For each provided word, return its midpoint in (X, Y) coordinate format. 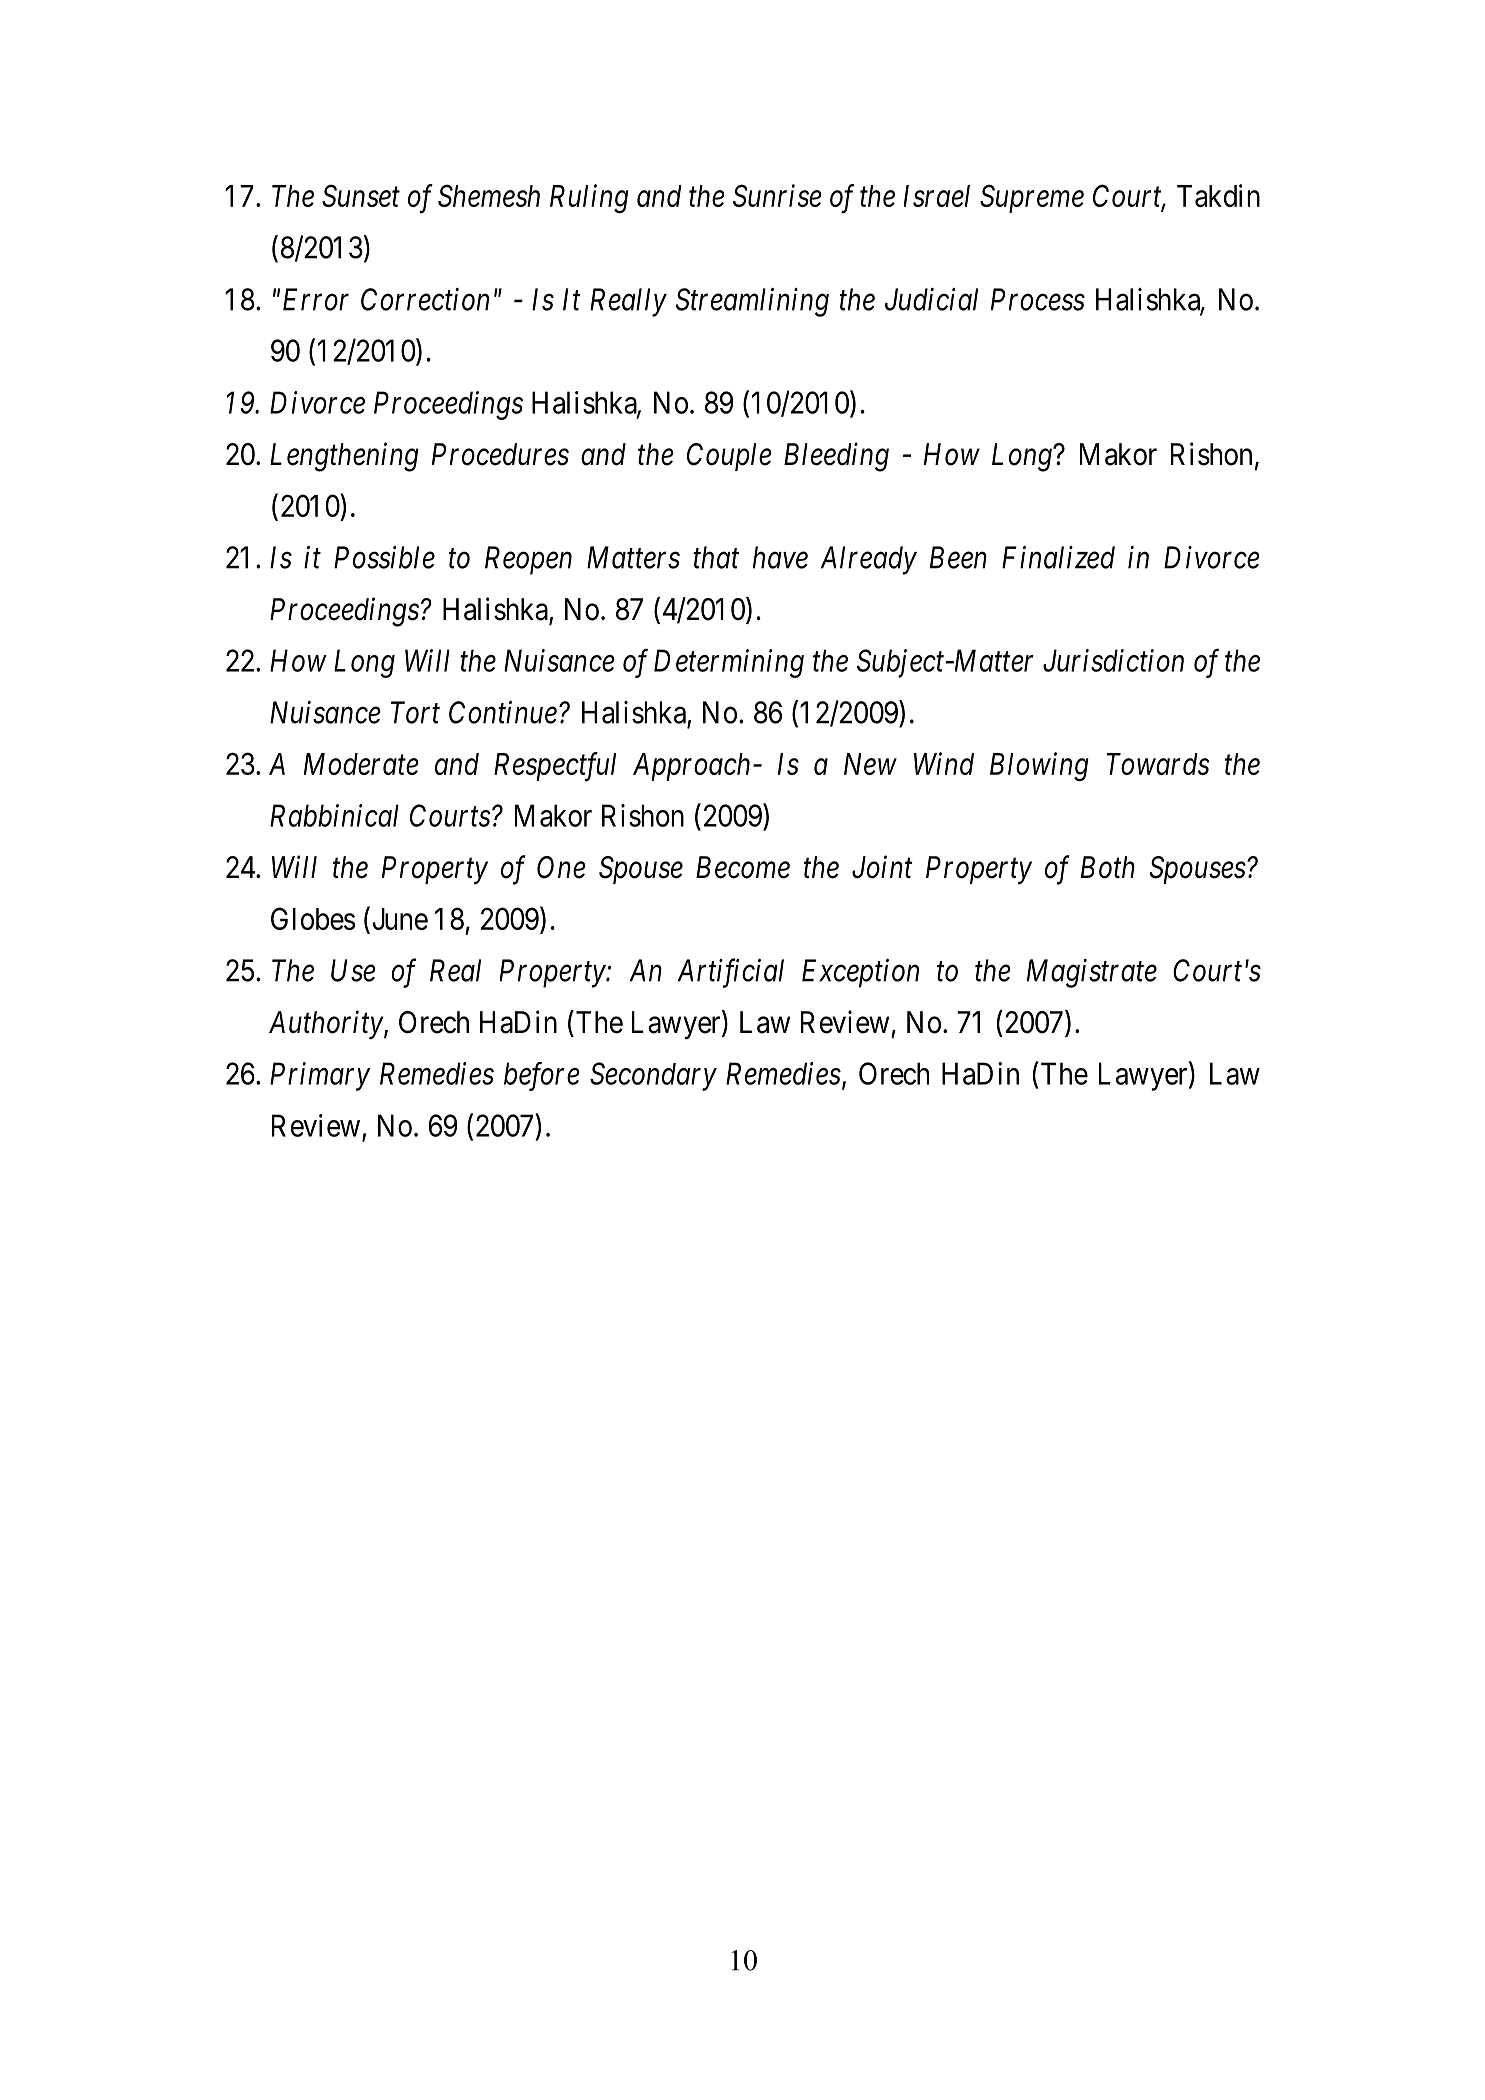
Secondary (653, 1076)
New (870, 764)
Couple (729, 457)
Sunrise (777, 195)
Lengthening (344, 457)
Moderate (361, 764)
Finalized (1058, 557)
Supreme (1032, 198)
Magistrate (1092, 973)
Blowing (1039, 766)
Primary (320, 1077)
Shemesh (489, 195)
